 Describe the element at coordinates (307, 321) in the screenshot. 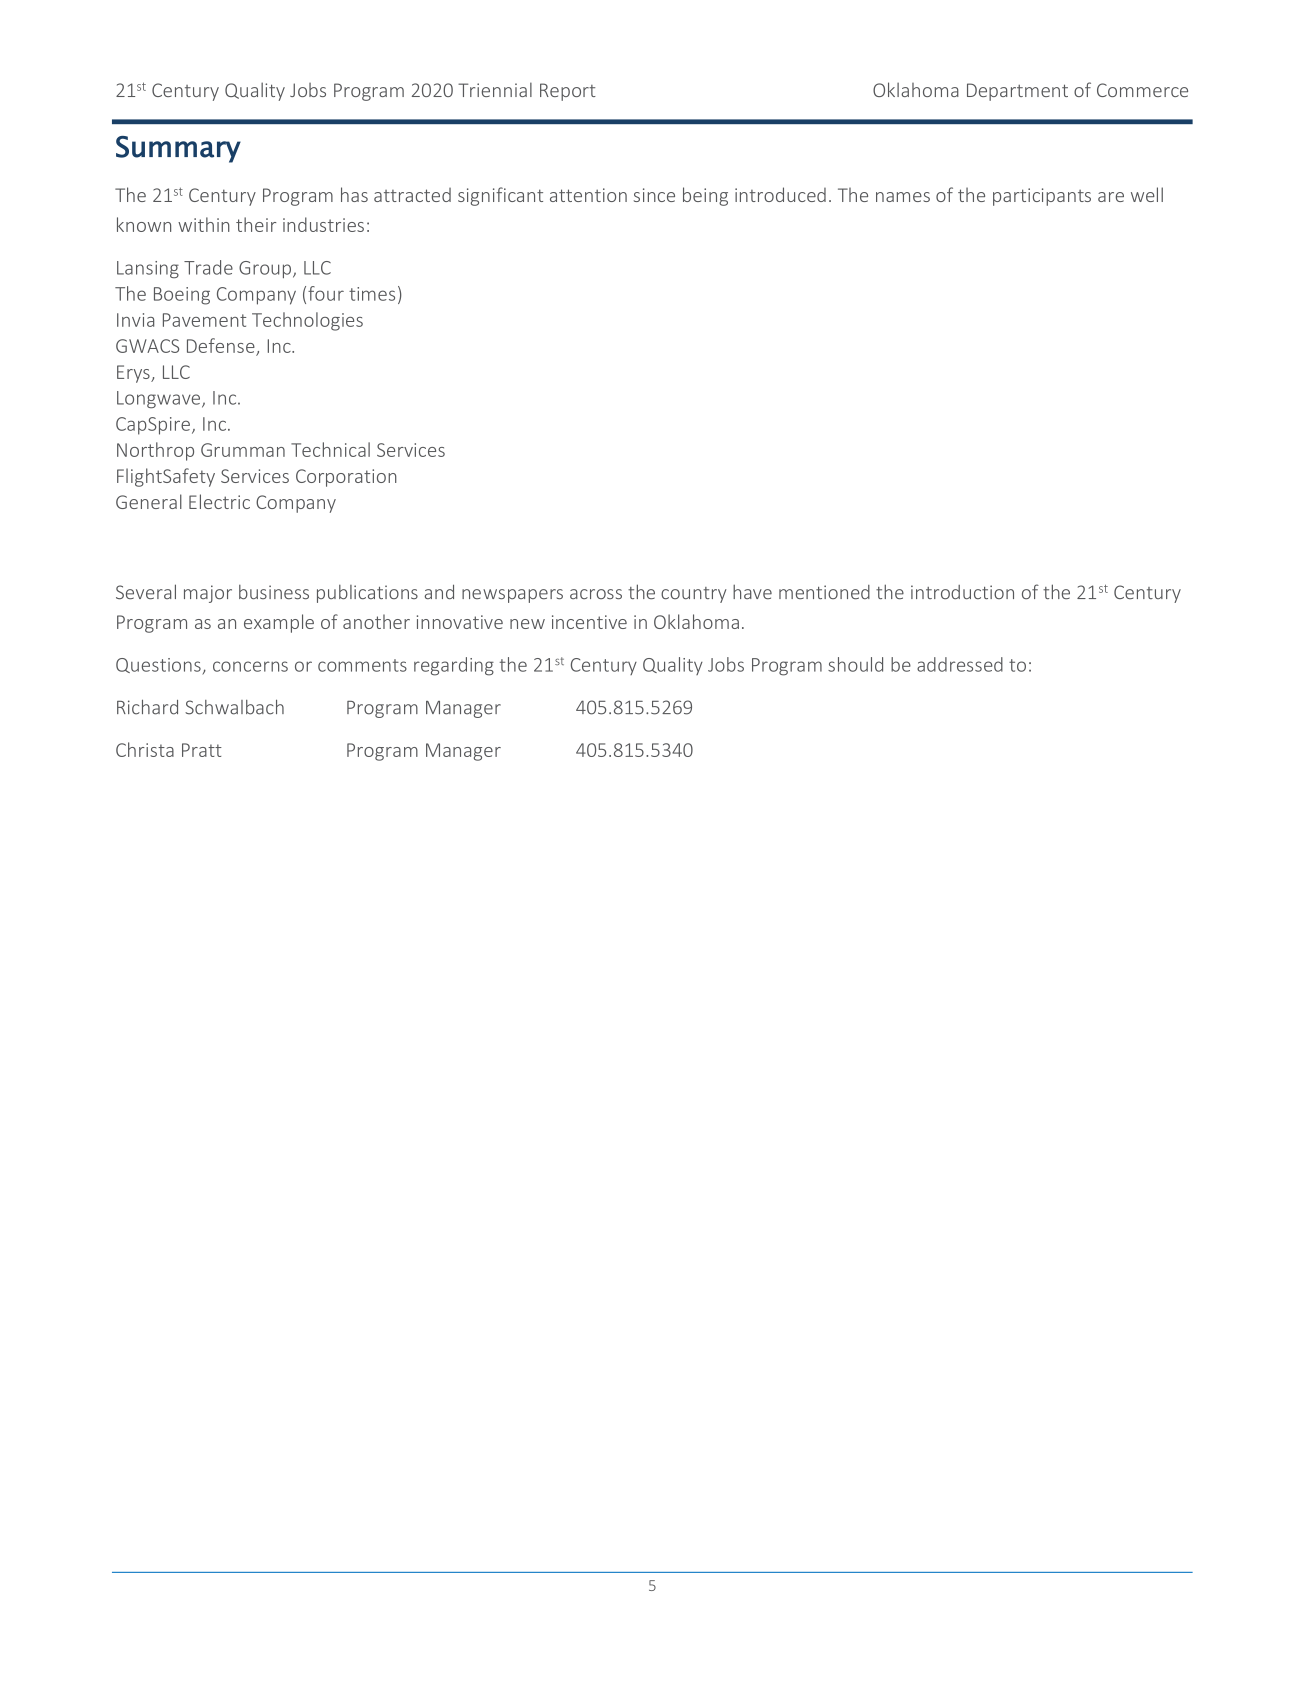

I see `Technologies` at that location.
